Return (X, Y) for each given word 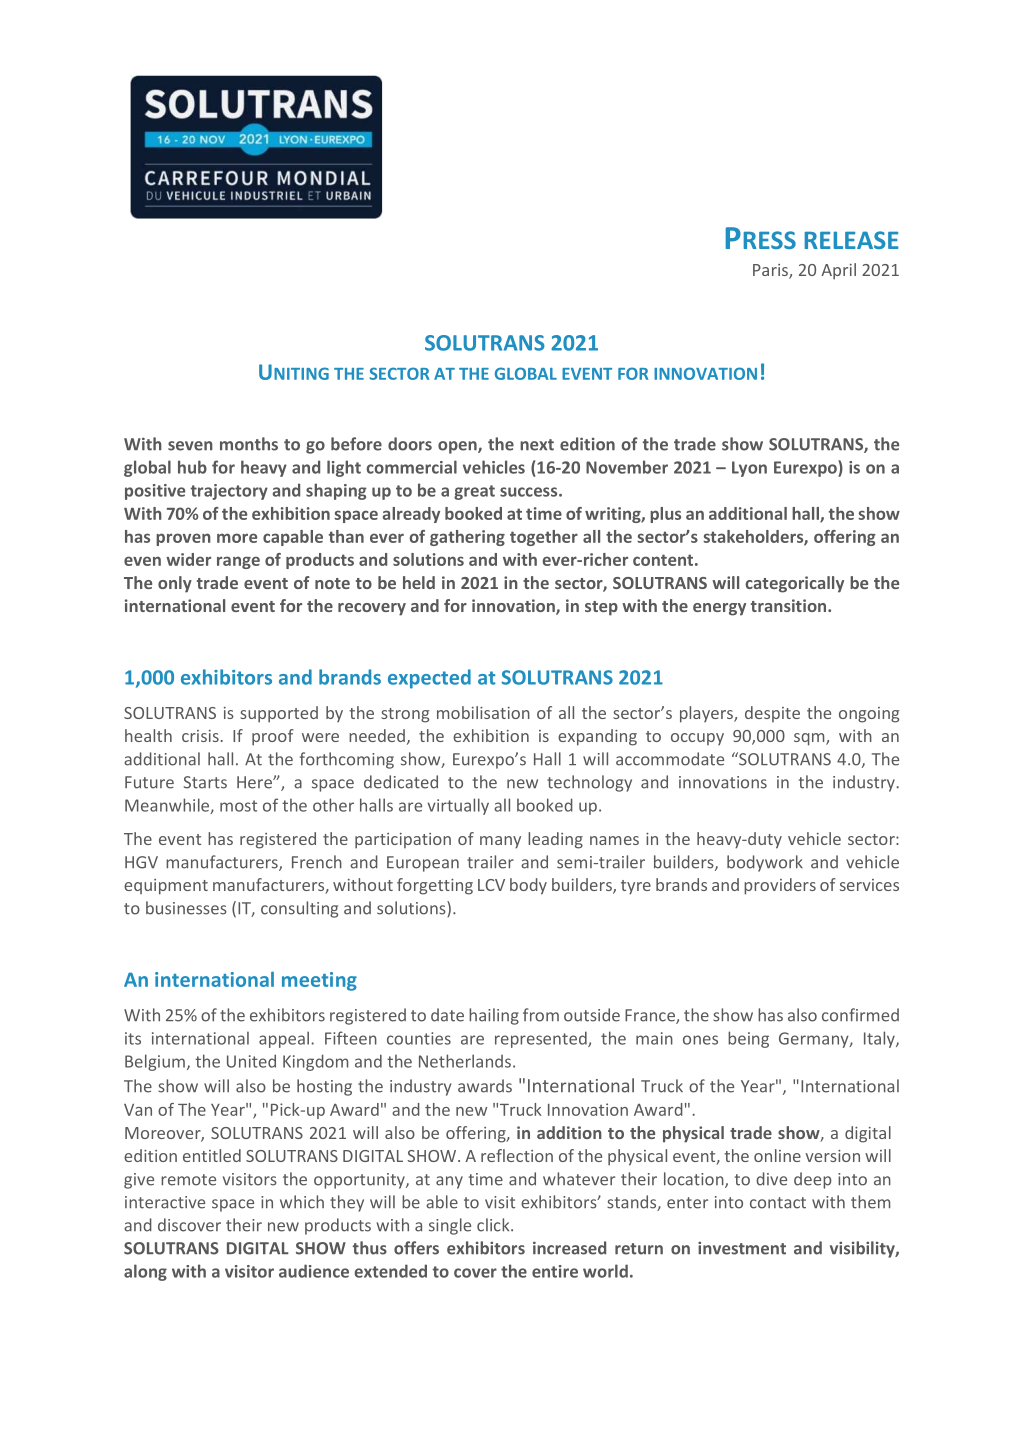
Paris (771, 271)
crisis (200, 736)
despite (772, 714)
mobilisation (483, 712)
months (249, 444)
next (537, 445)
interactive (165, 1202)
